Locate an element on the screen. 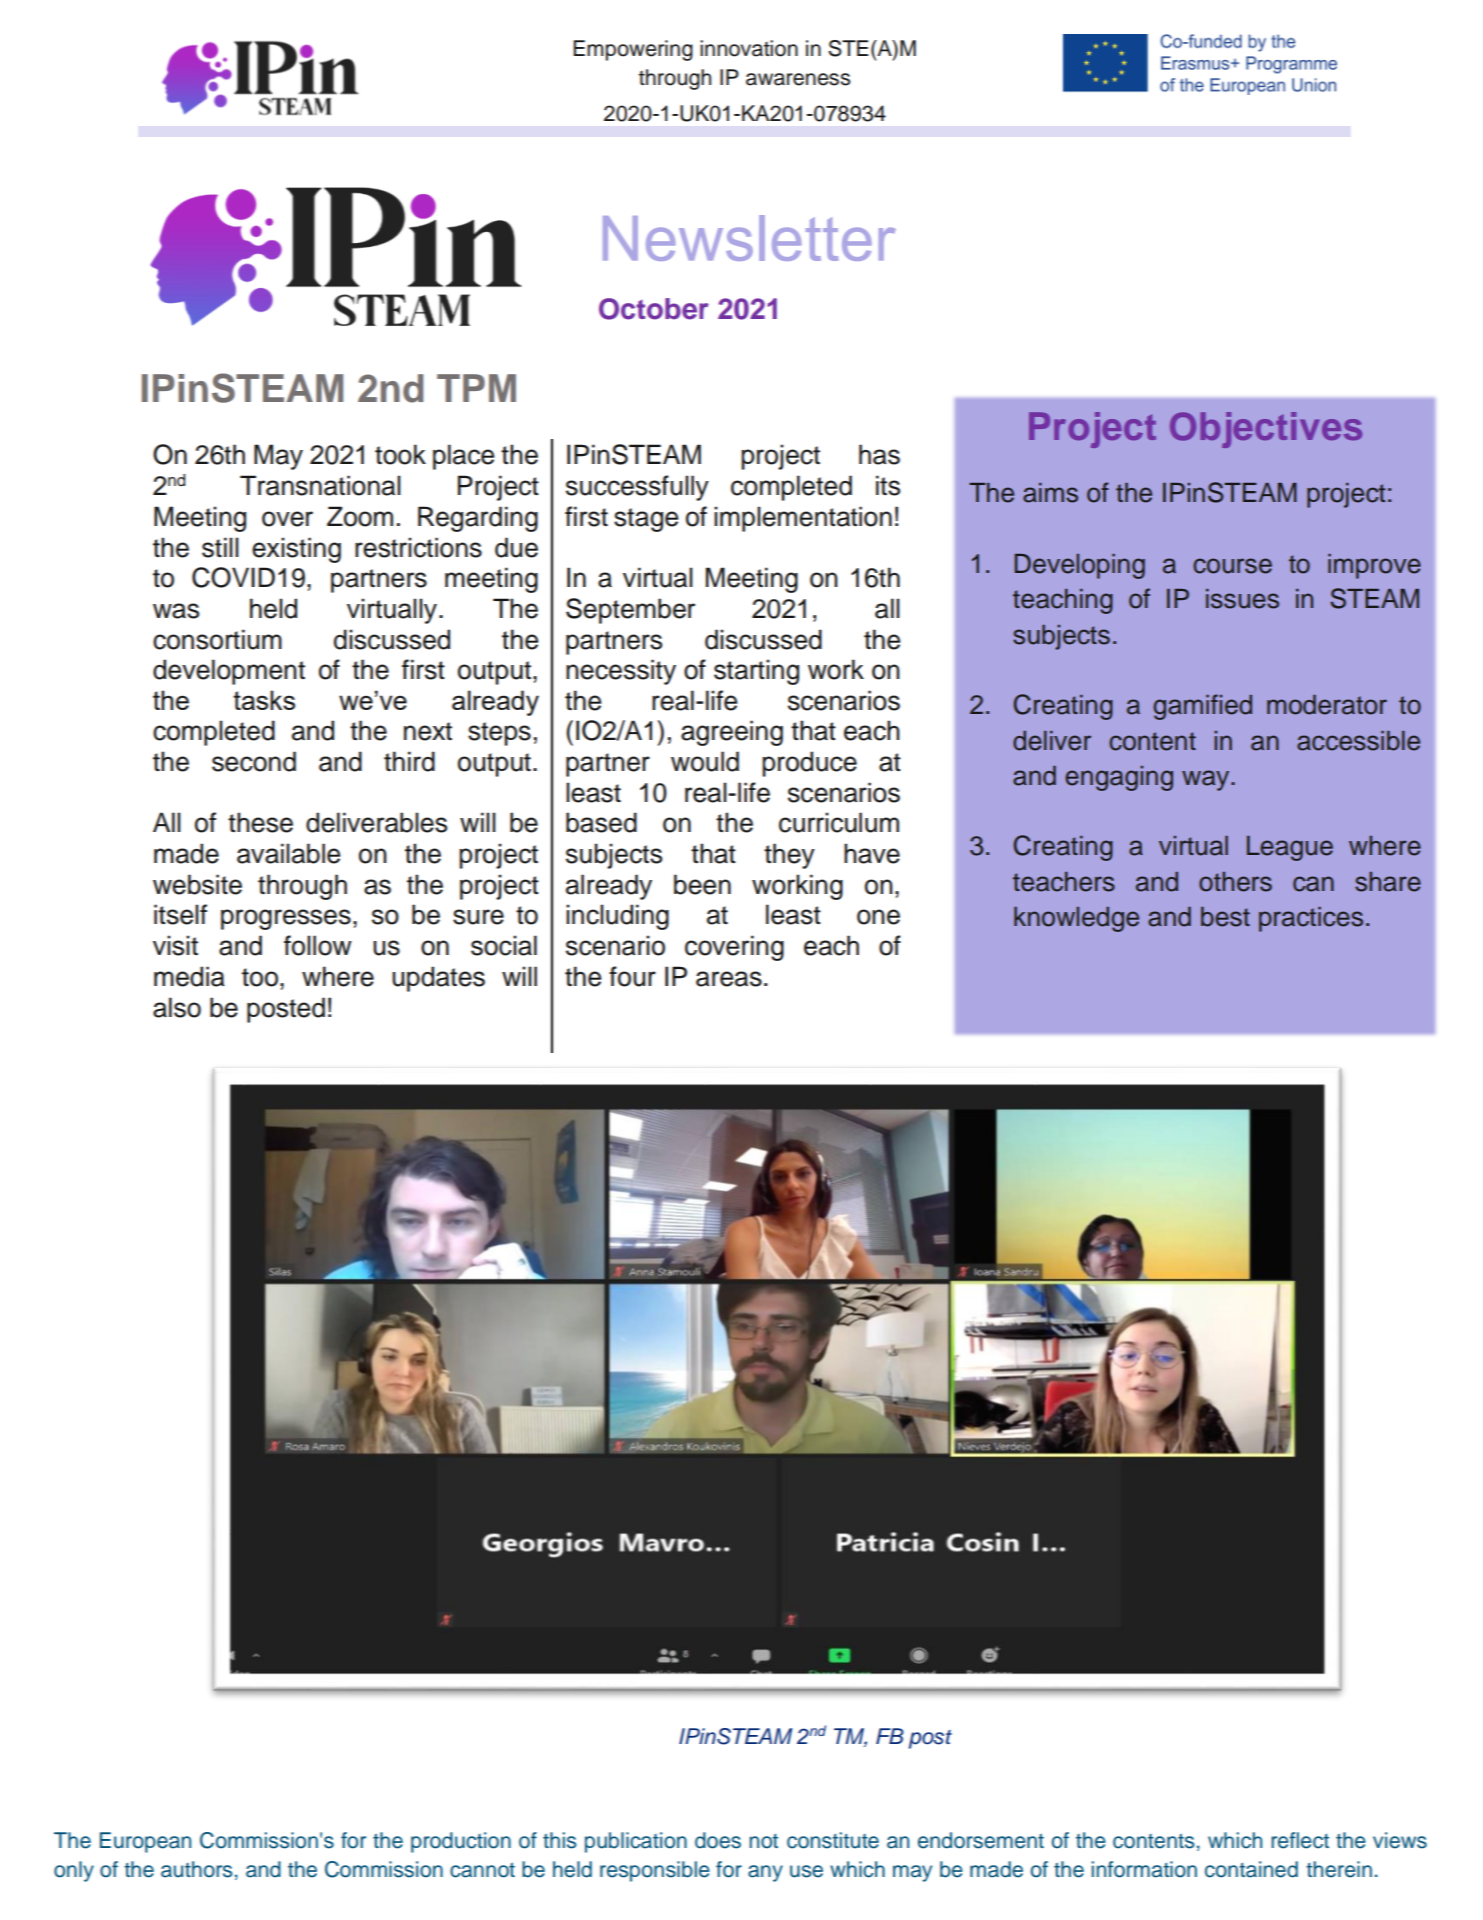 The width and height of the screenshot is (1483, 1920). also is located at coordinates (177, 1007).
